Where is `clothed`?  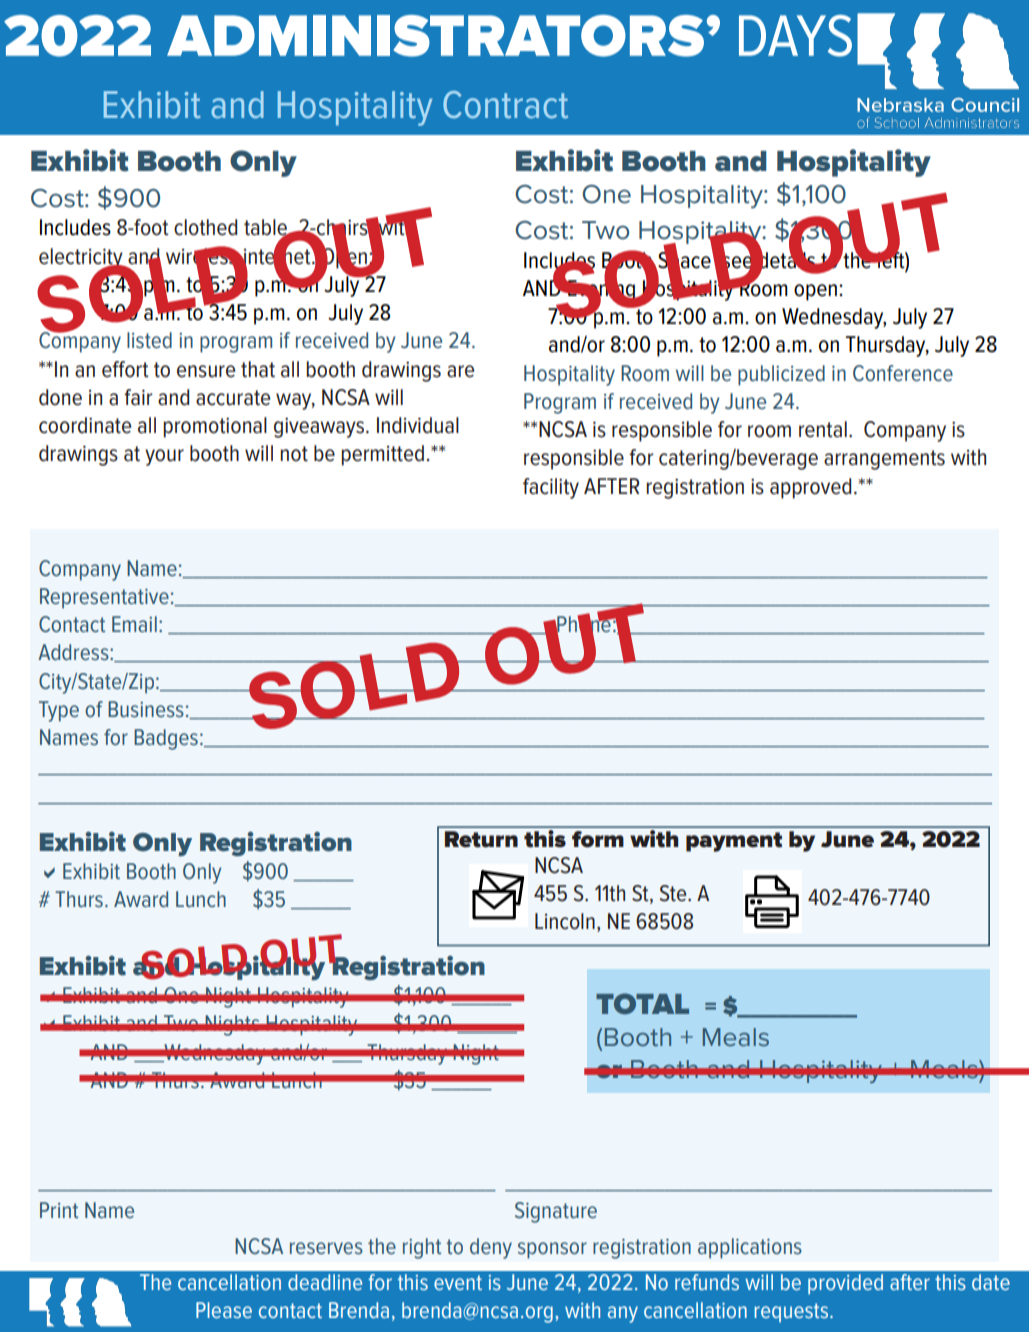 clothed is located at coordinates (205, 227).
